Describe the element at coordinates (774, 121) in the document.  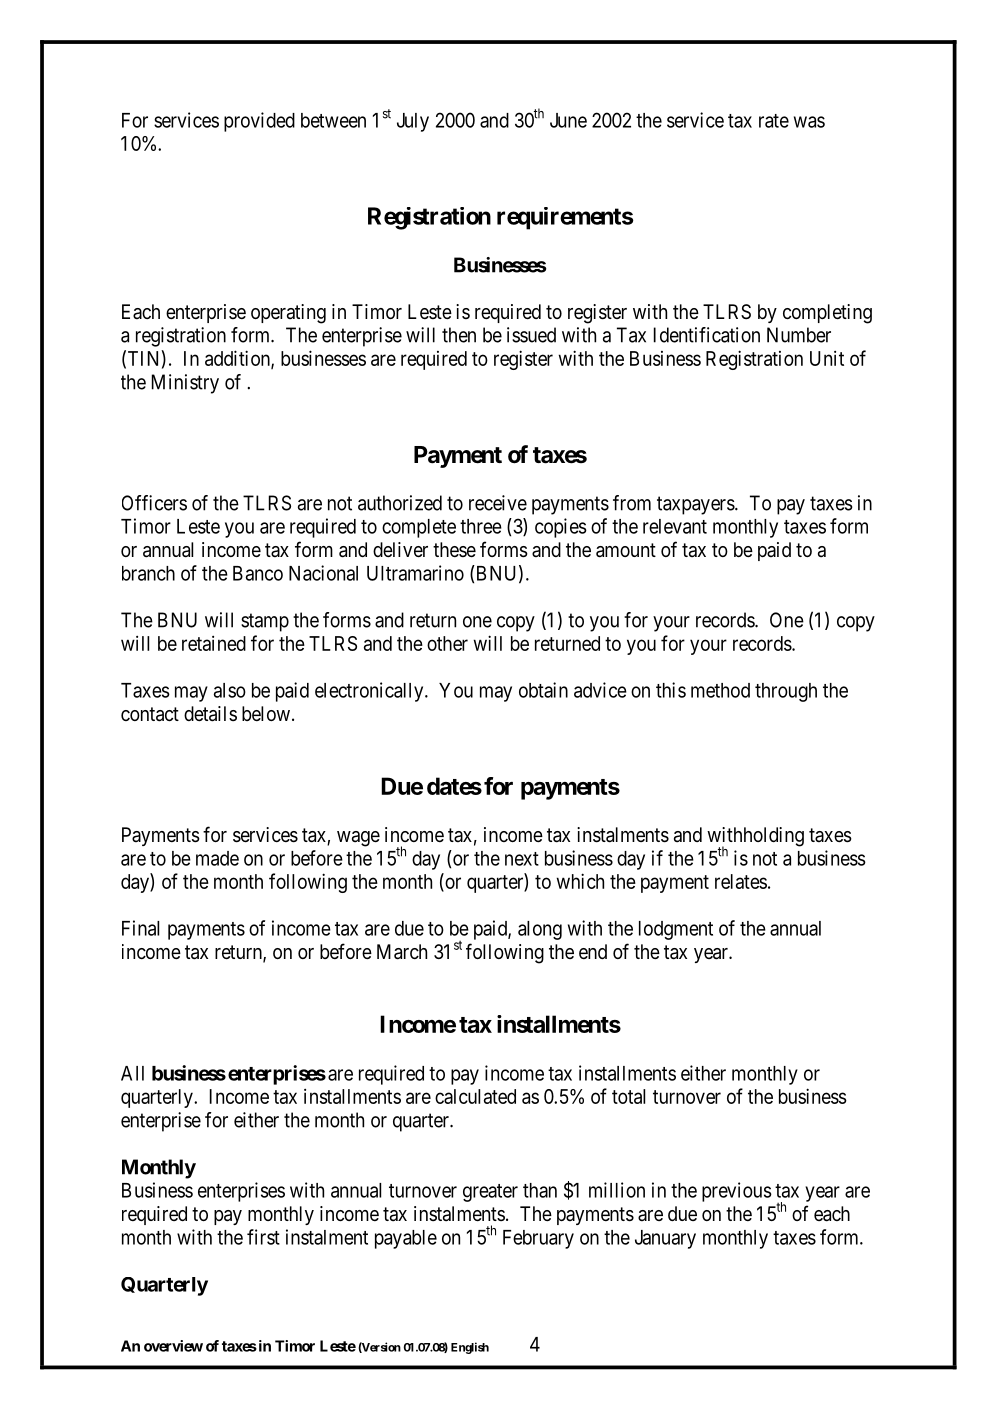
I see `rate` at that location.
